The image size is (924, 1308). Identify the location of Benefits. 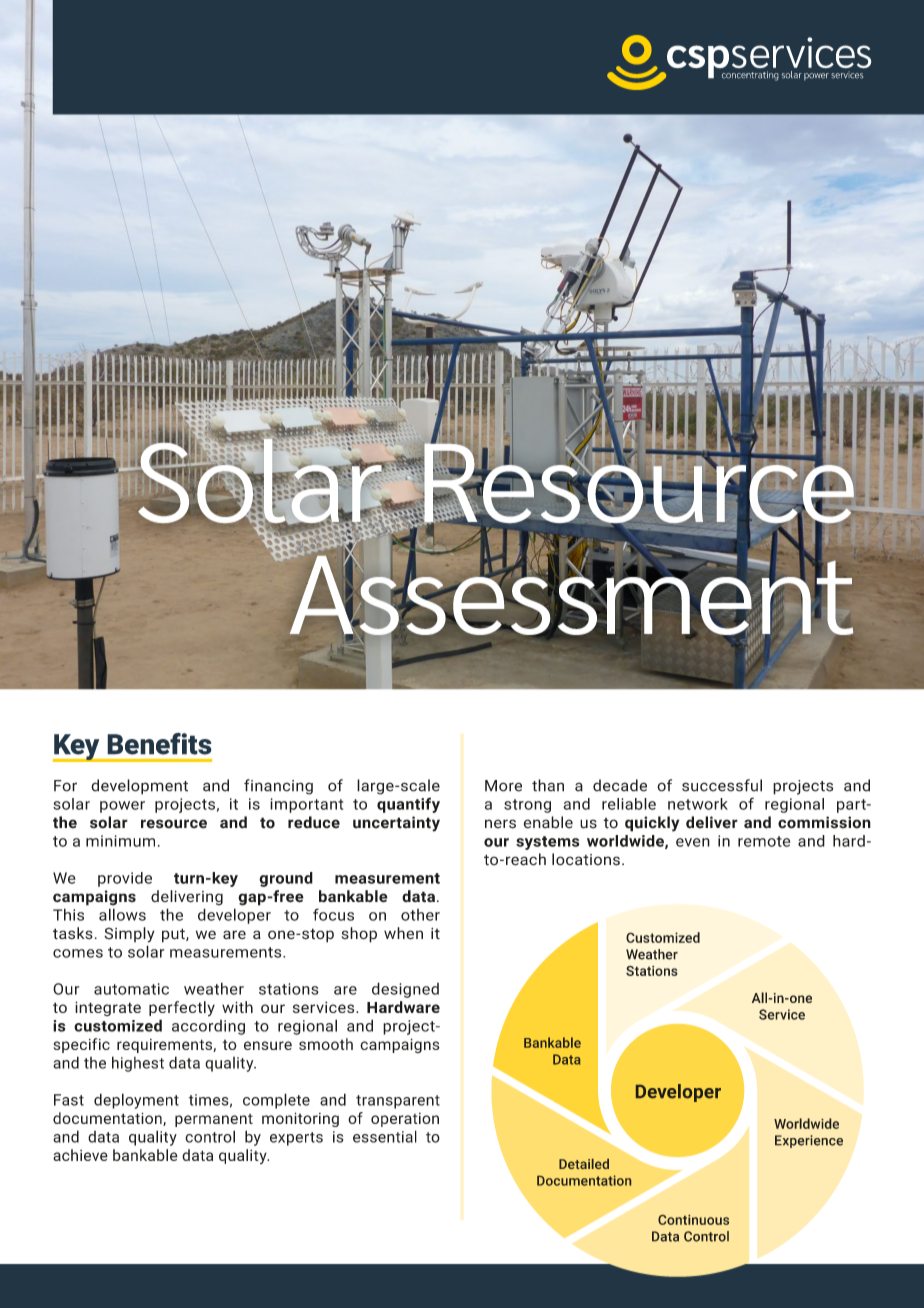
(159, 744).
